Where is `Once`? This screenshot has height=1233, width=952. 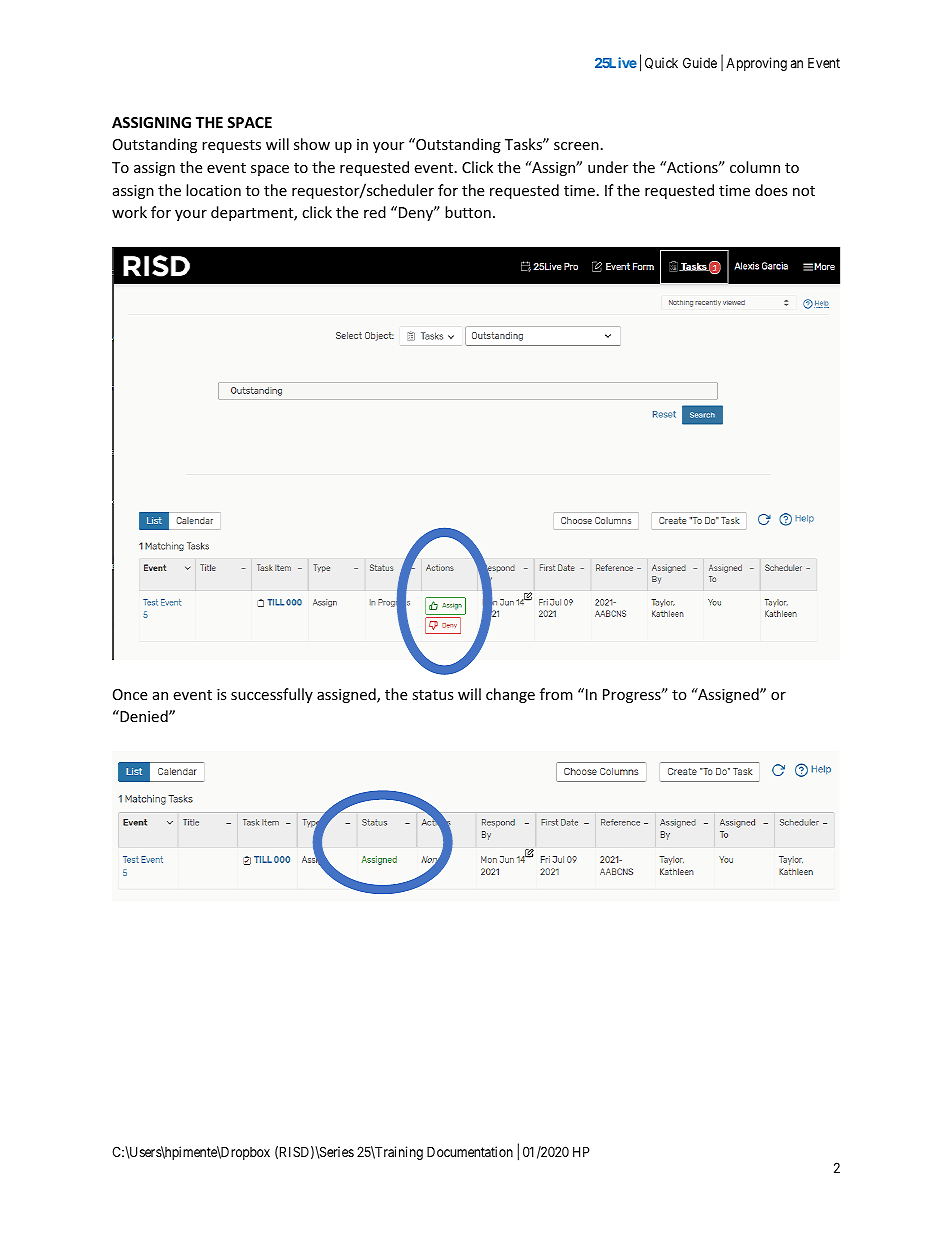
Once is located at coordinates (130, 694).
